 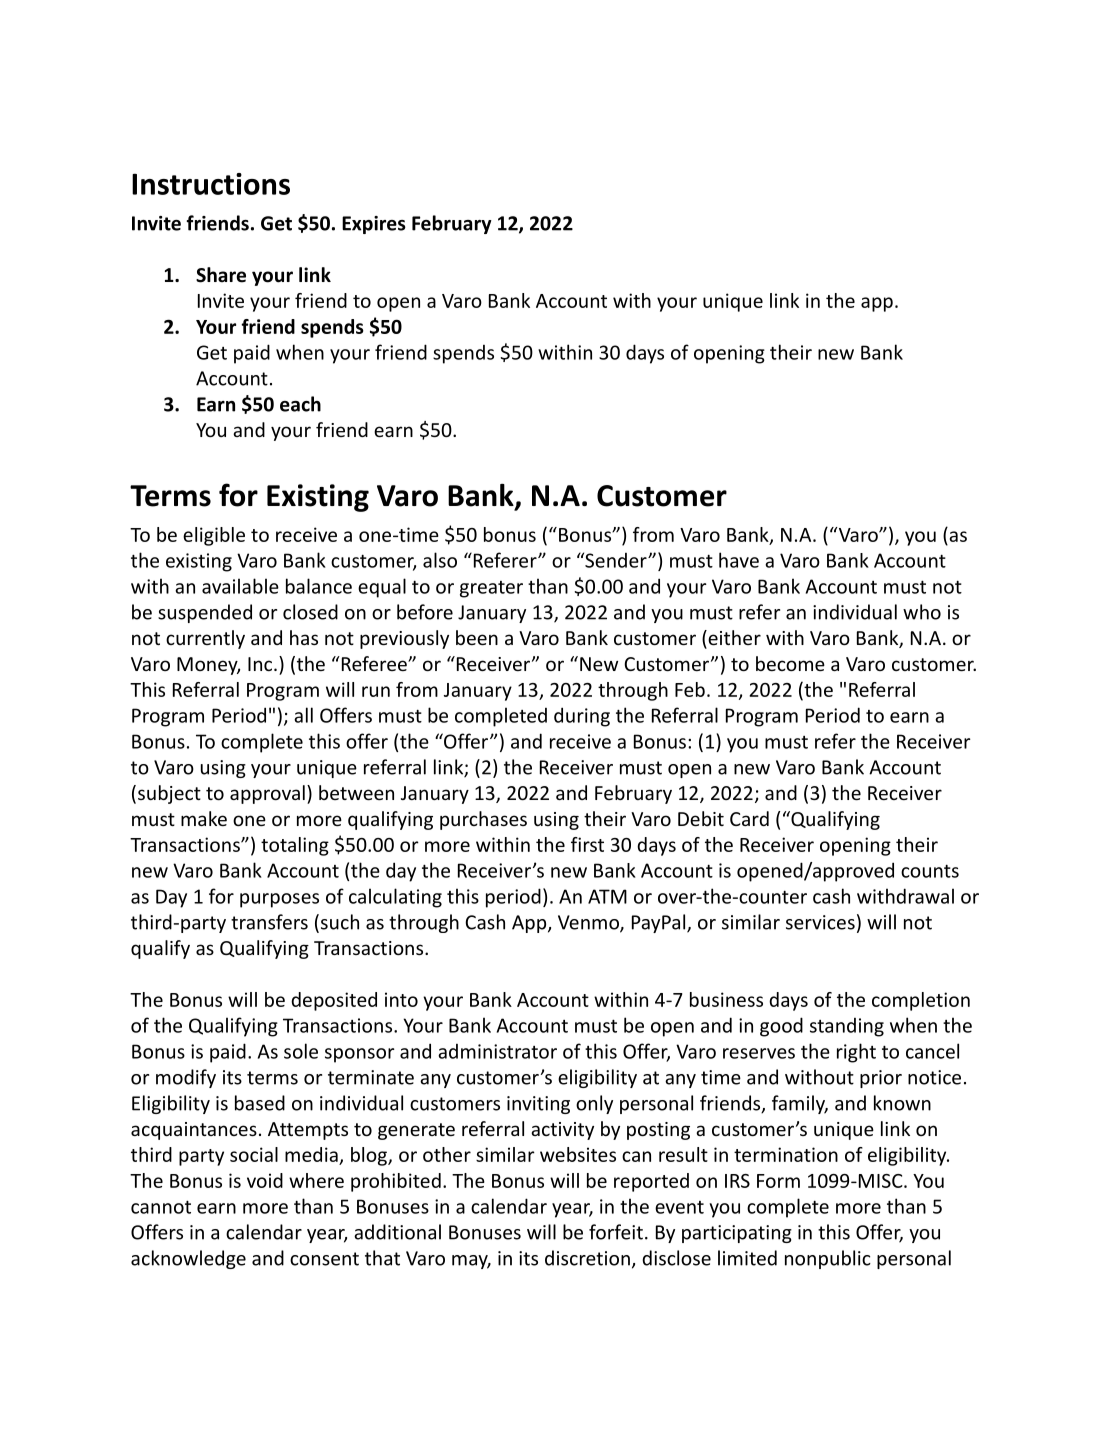 What do you see at coordinates (374, 225) in the screenshot?
I see `Expires` at bounding box center [374, 225].
